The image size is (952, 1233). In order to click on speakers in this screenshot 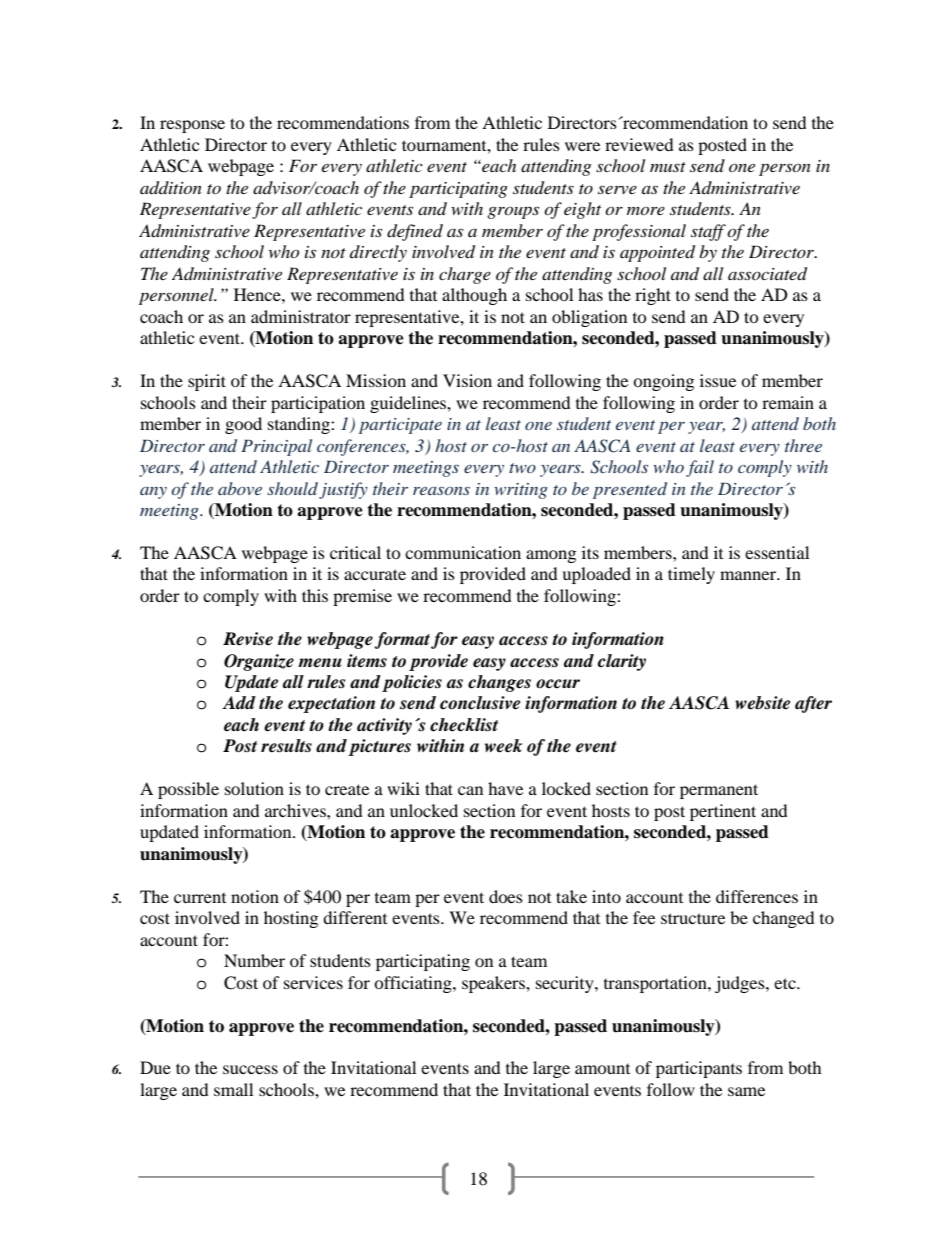, I will do `click(494, 984)`.
